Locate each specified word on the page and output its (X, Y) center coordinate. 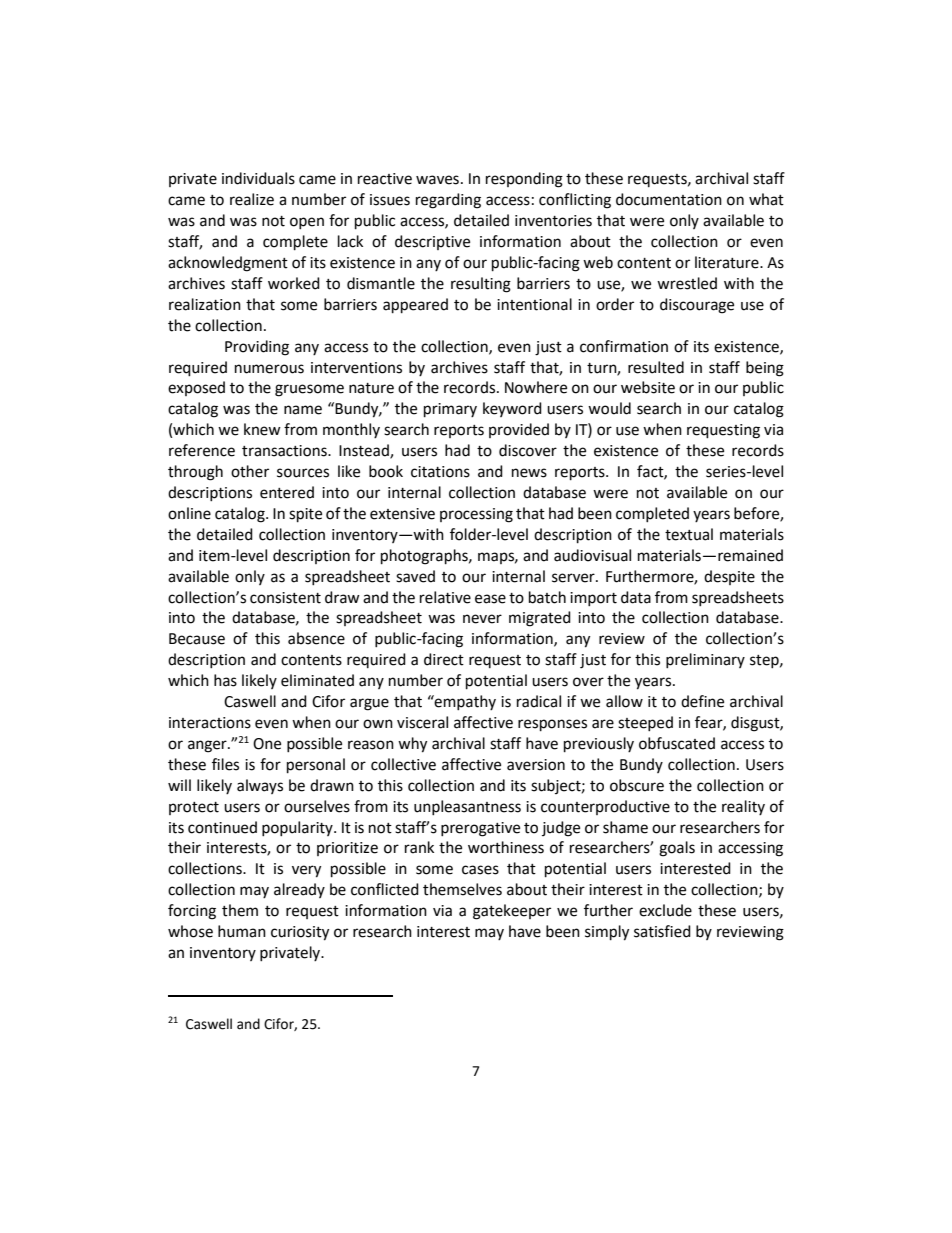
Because (197, 639)
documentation (669, 199)
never (482, 619)
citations (440, 472)
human (242, 931)
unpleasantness (467, 807)
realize (252, 199)
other (250, 471)
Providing (257, 348)
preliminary (705, 660)
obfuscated (677, 743)
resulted (656, 367)
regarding (448, 201)
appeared (415, 306)
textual (689, 534)
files (225, 764)
